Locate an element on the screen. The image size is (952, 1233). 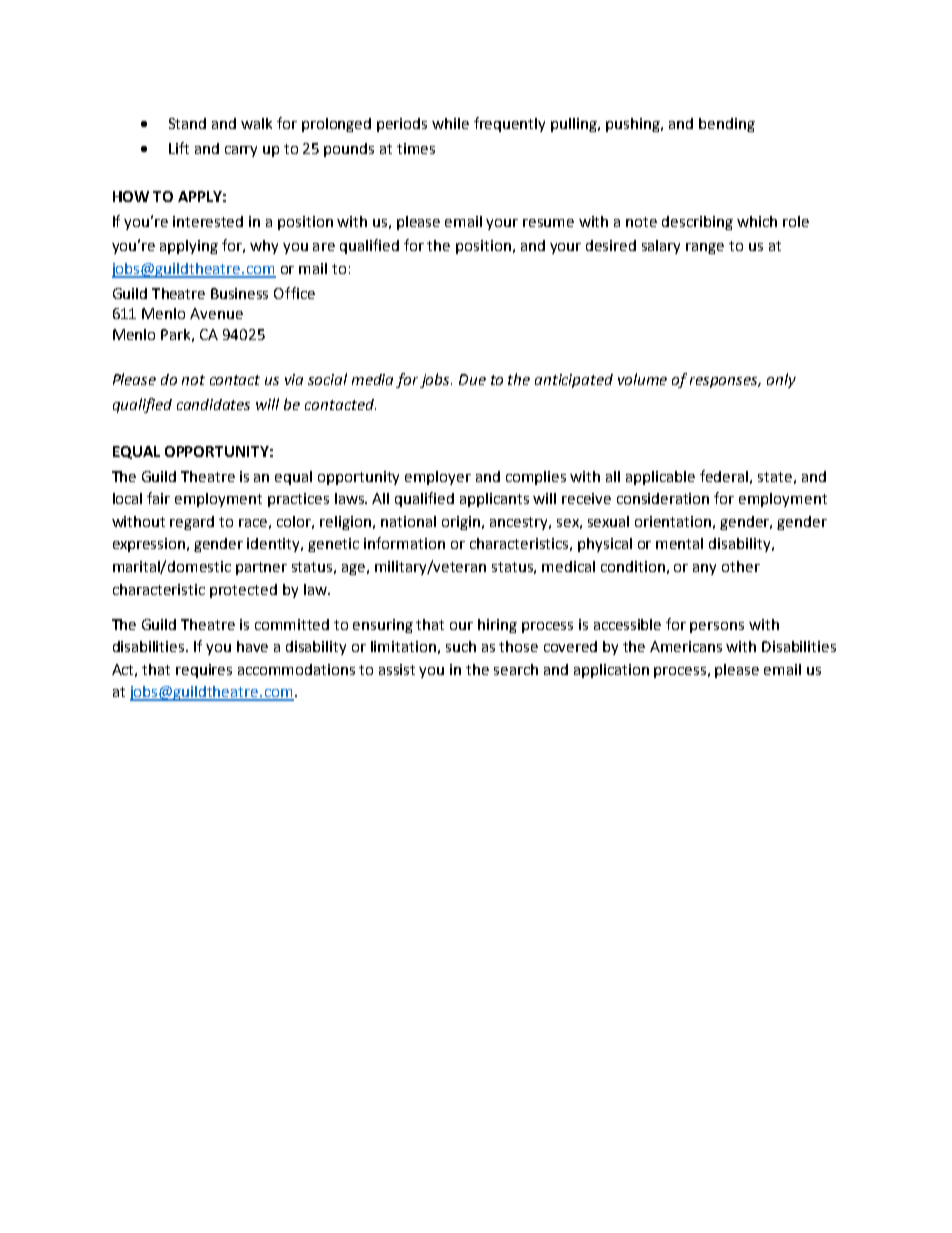
regard is located at coordinates (192, 523).
